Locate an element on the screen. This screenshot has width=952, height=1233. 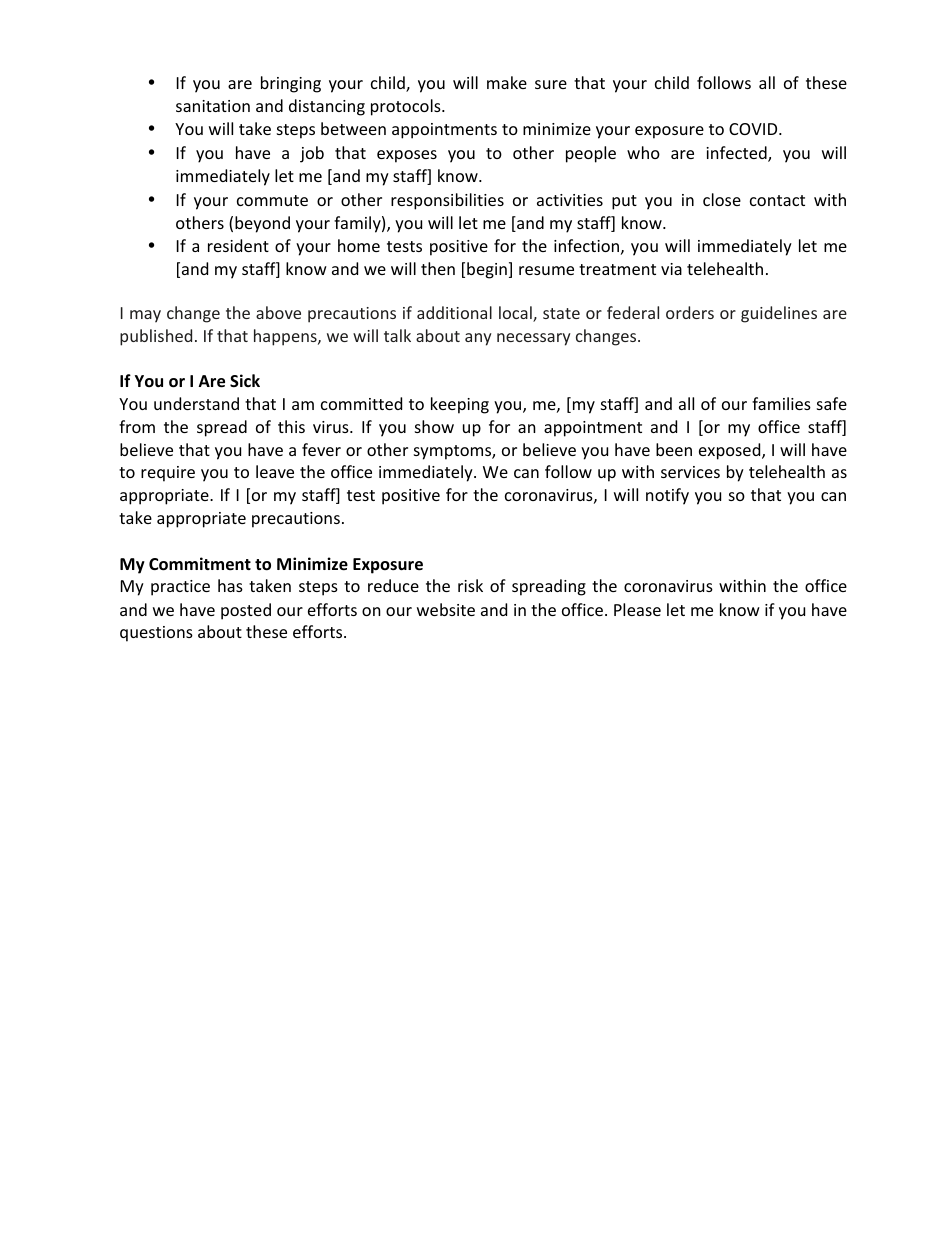
Please is located at coordinates (637, 609).
